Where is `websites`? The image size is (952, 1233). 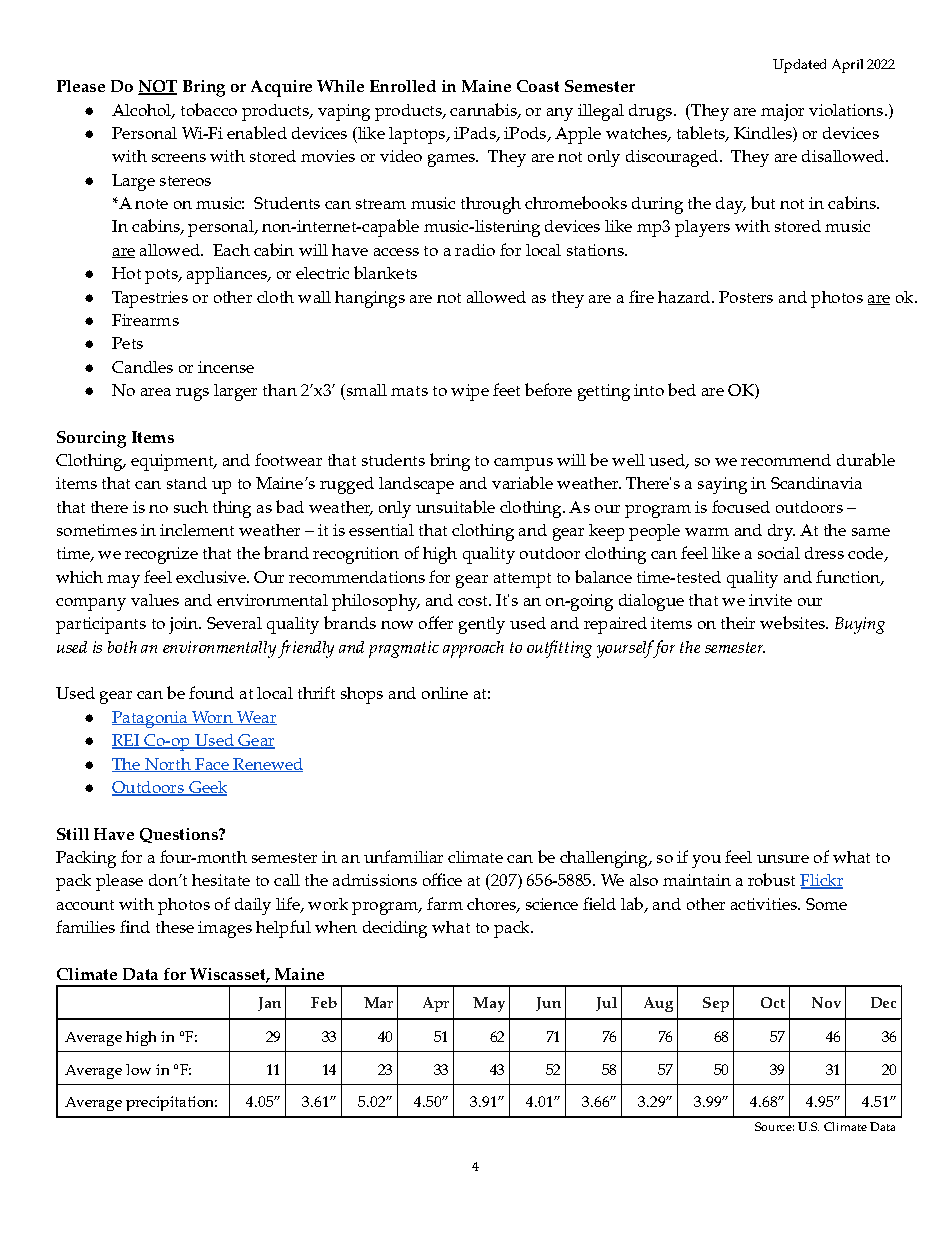
websites is located at coordinates (793, 622).
